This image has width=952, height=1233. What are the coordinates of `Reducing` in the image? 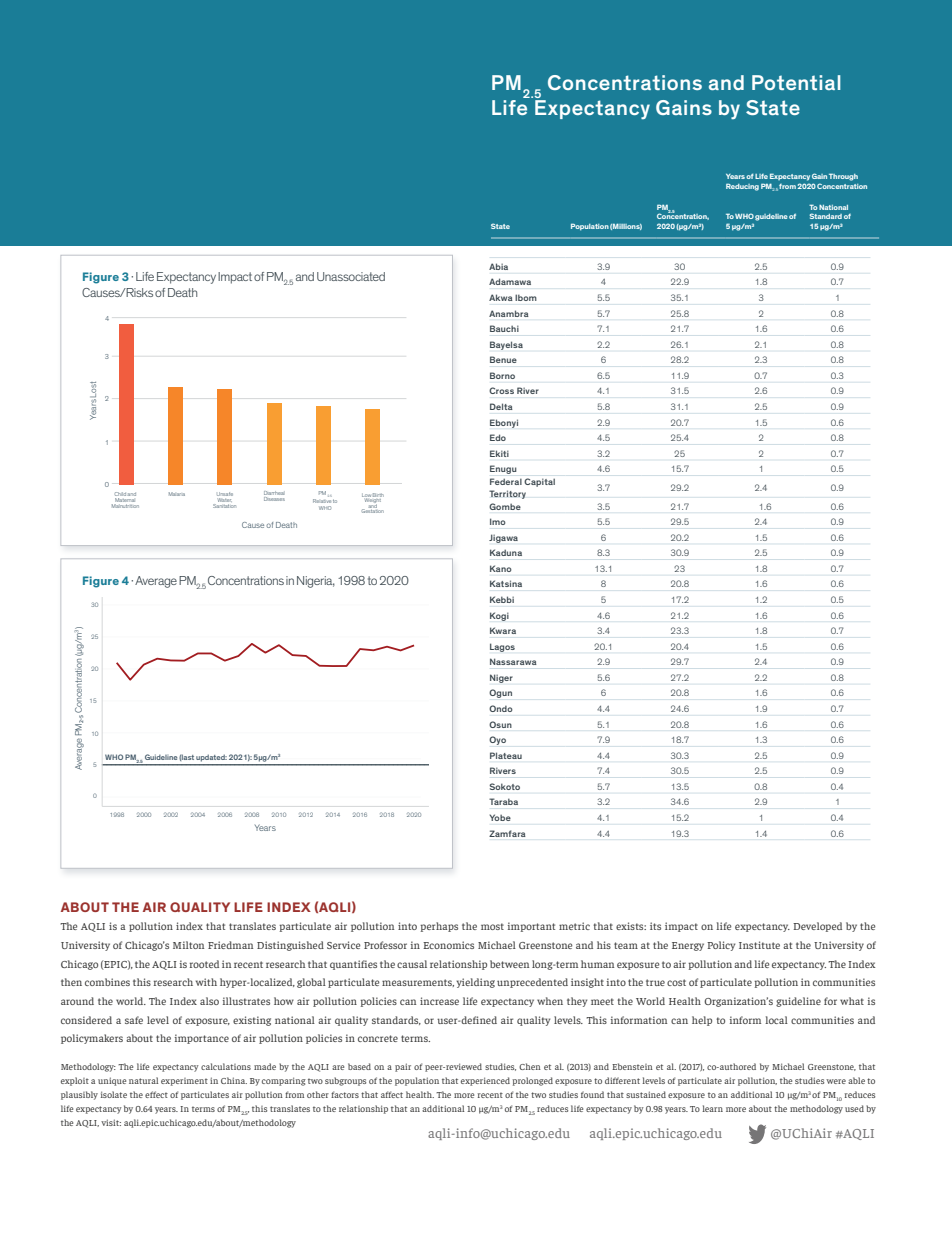 It's located at (742, 187).
